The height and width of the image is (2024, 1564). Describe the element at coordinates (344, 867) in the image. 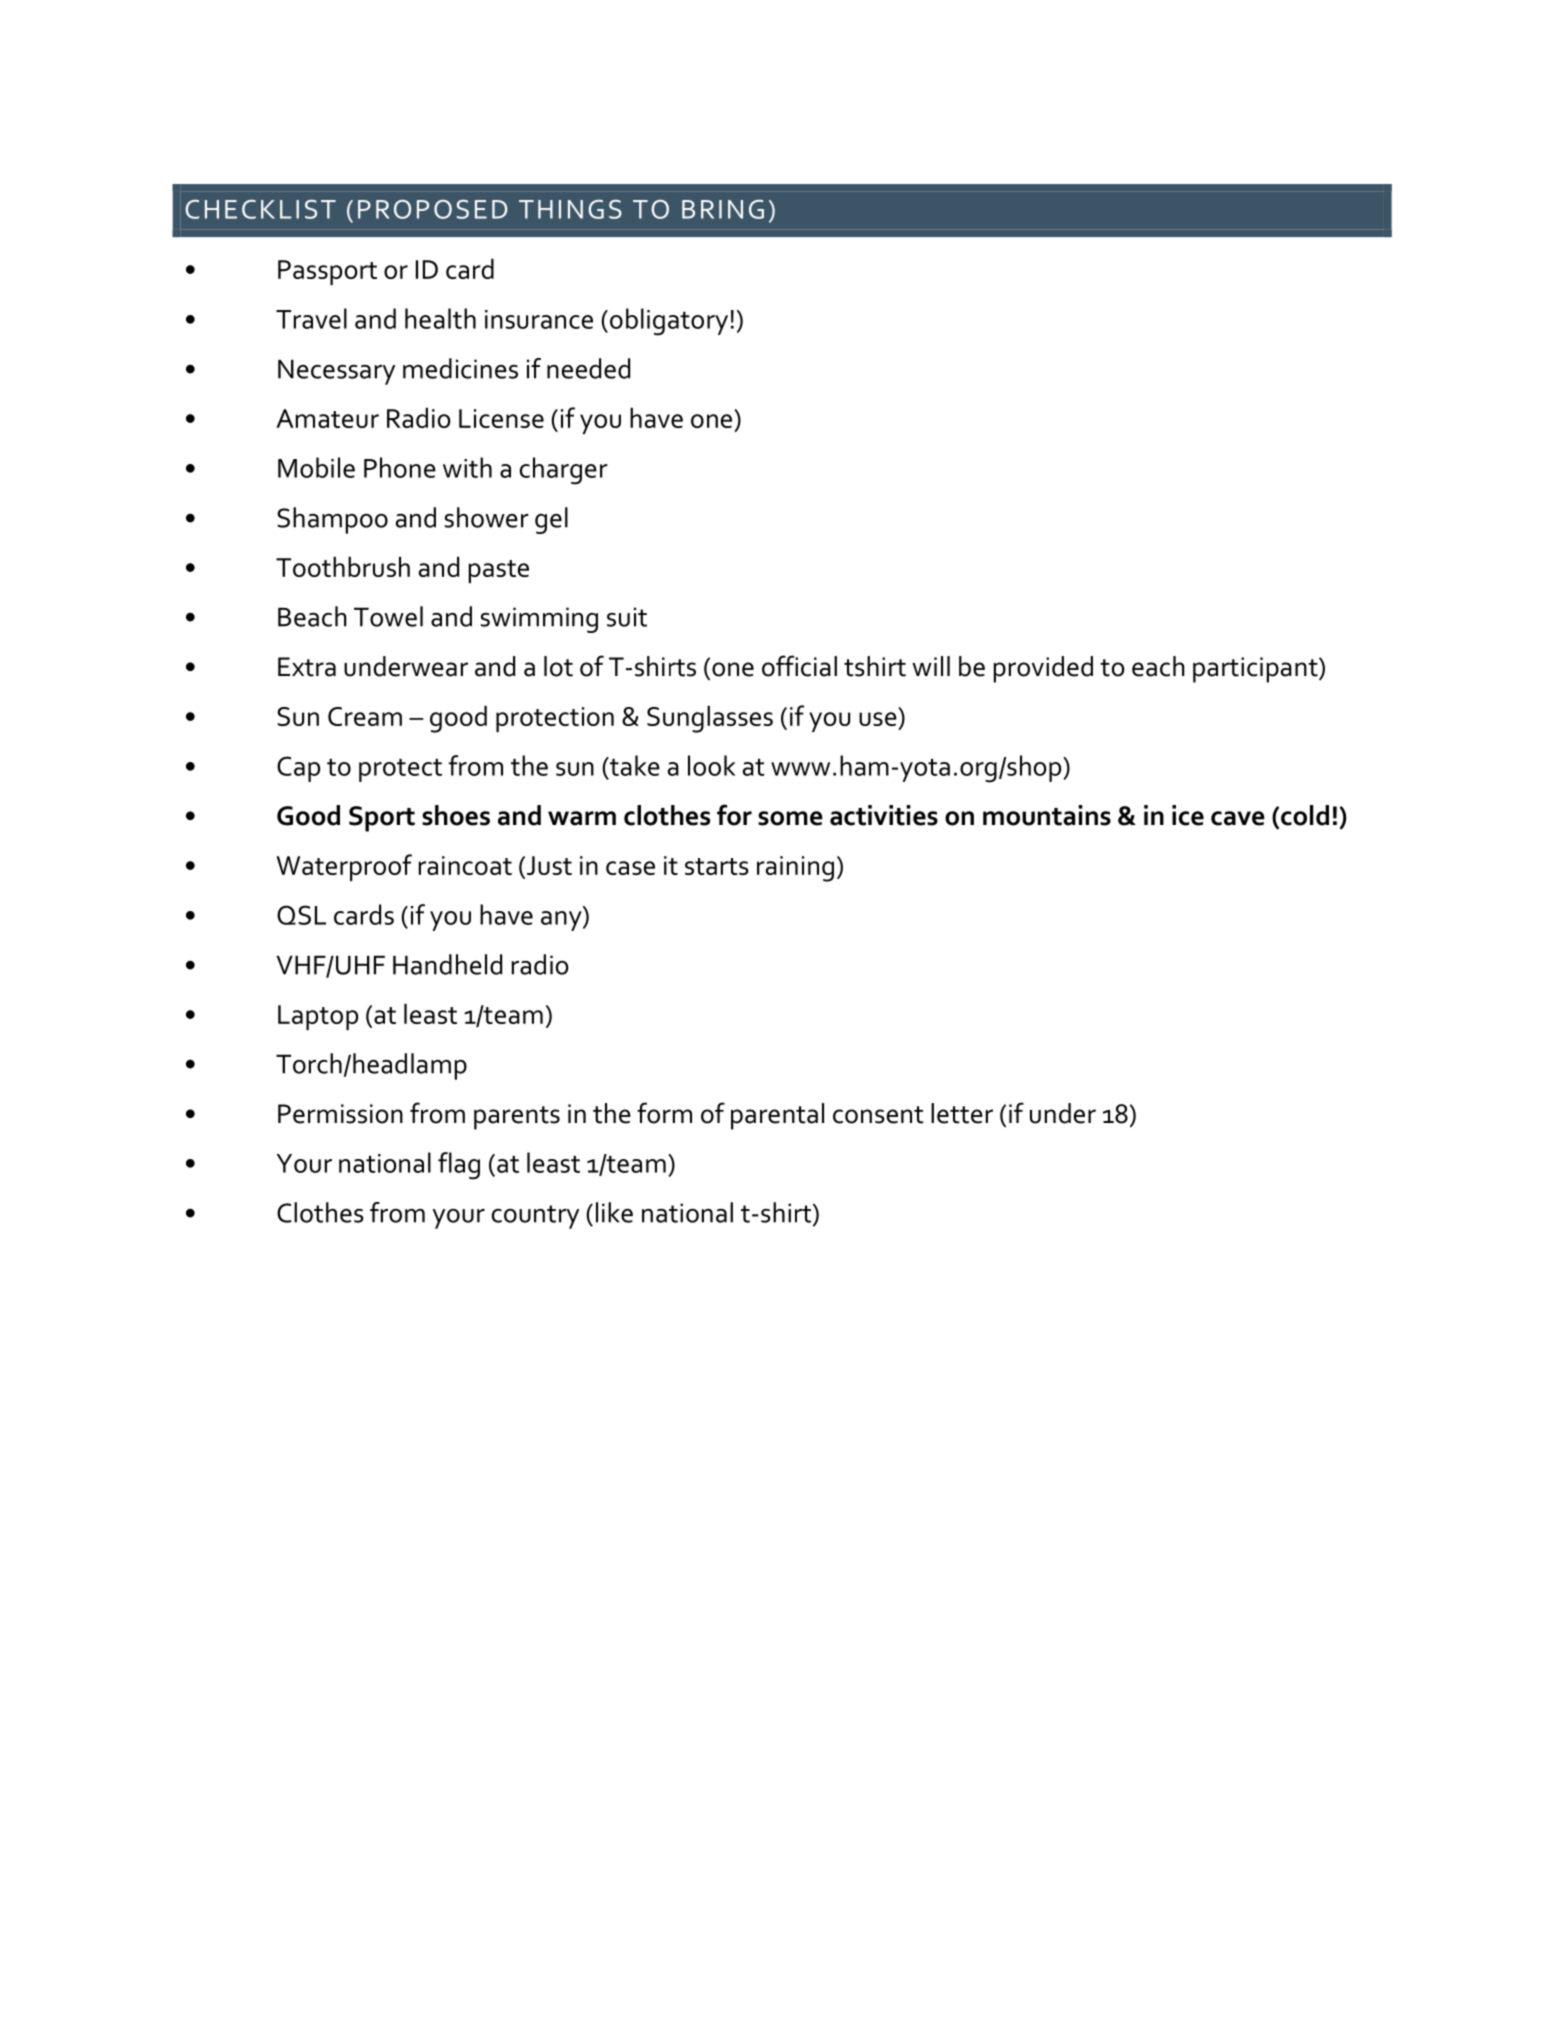

I see `Waterproof` at that location.
